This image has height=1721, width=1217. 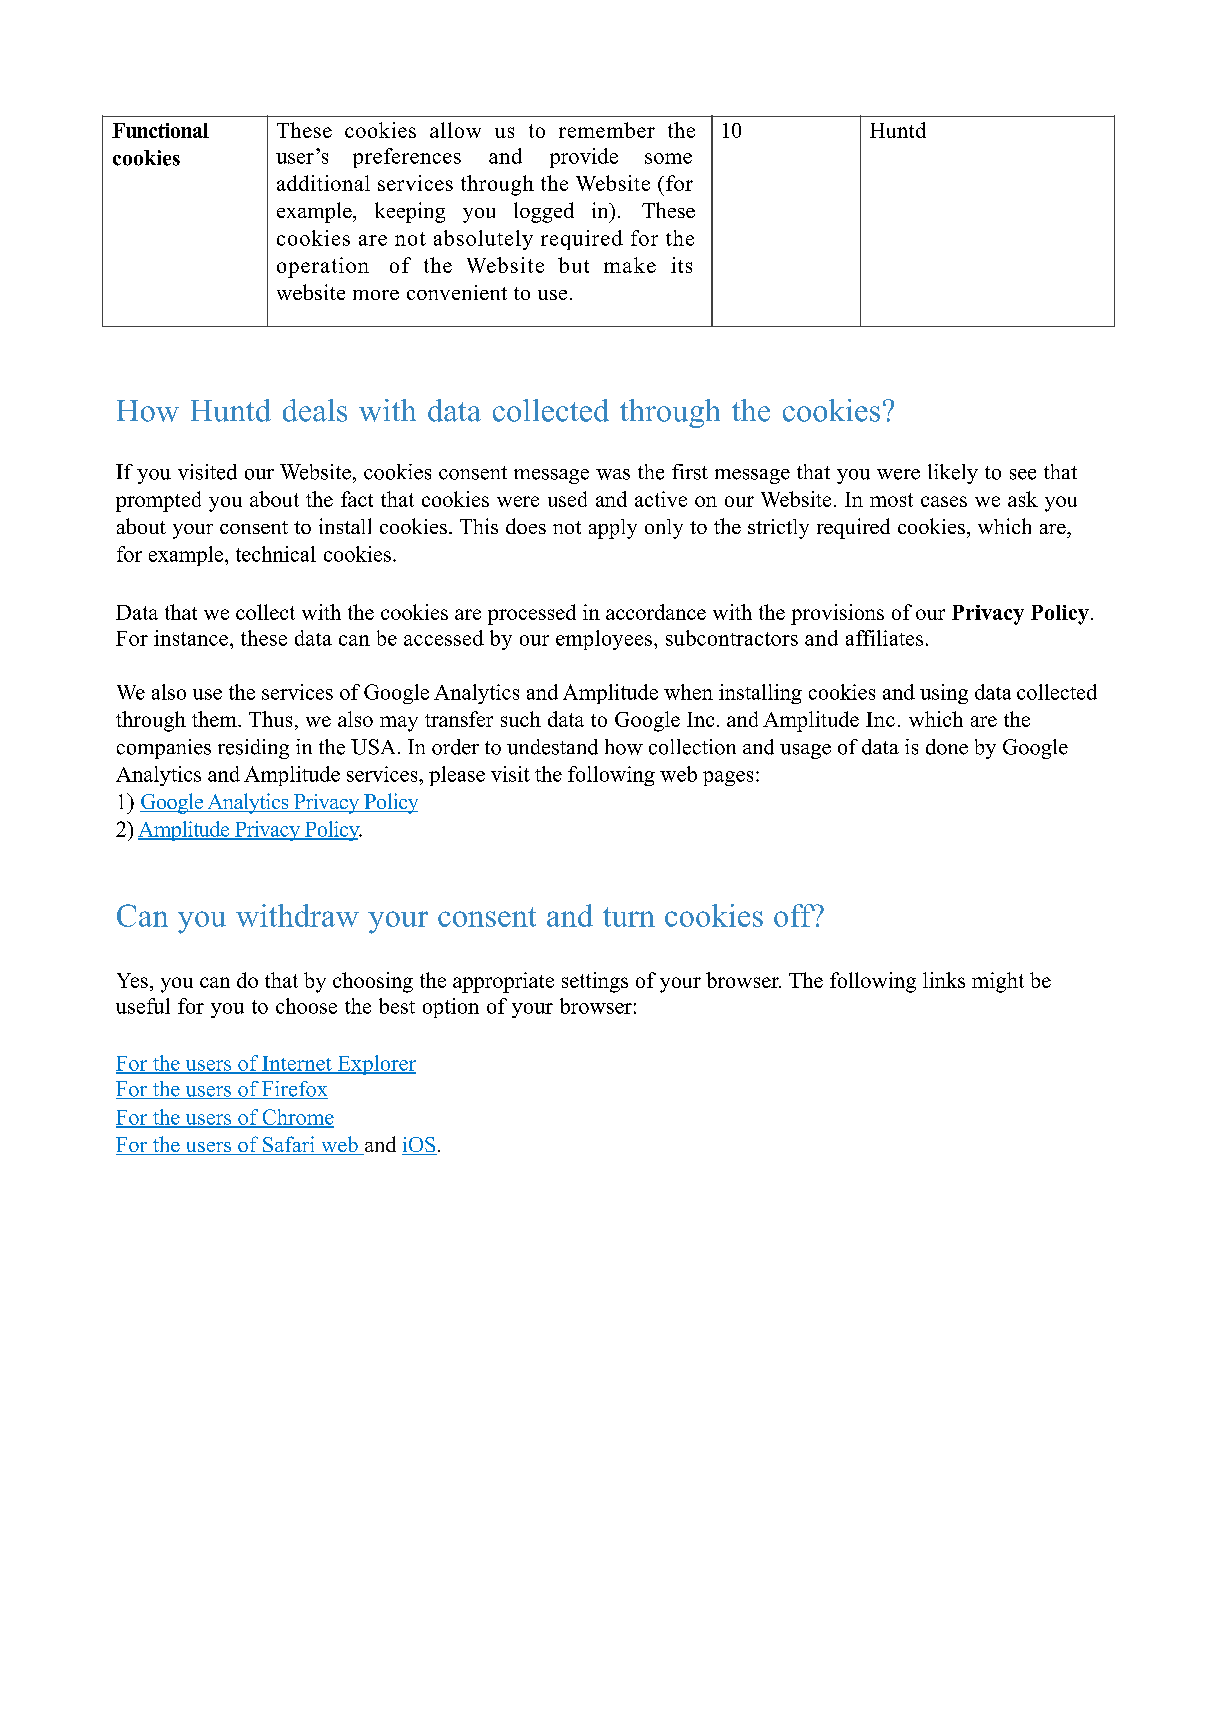 I want to click on deals, so click(x=315, y=410).
